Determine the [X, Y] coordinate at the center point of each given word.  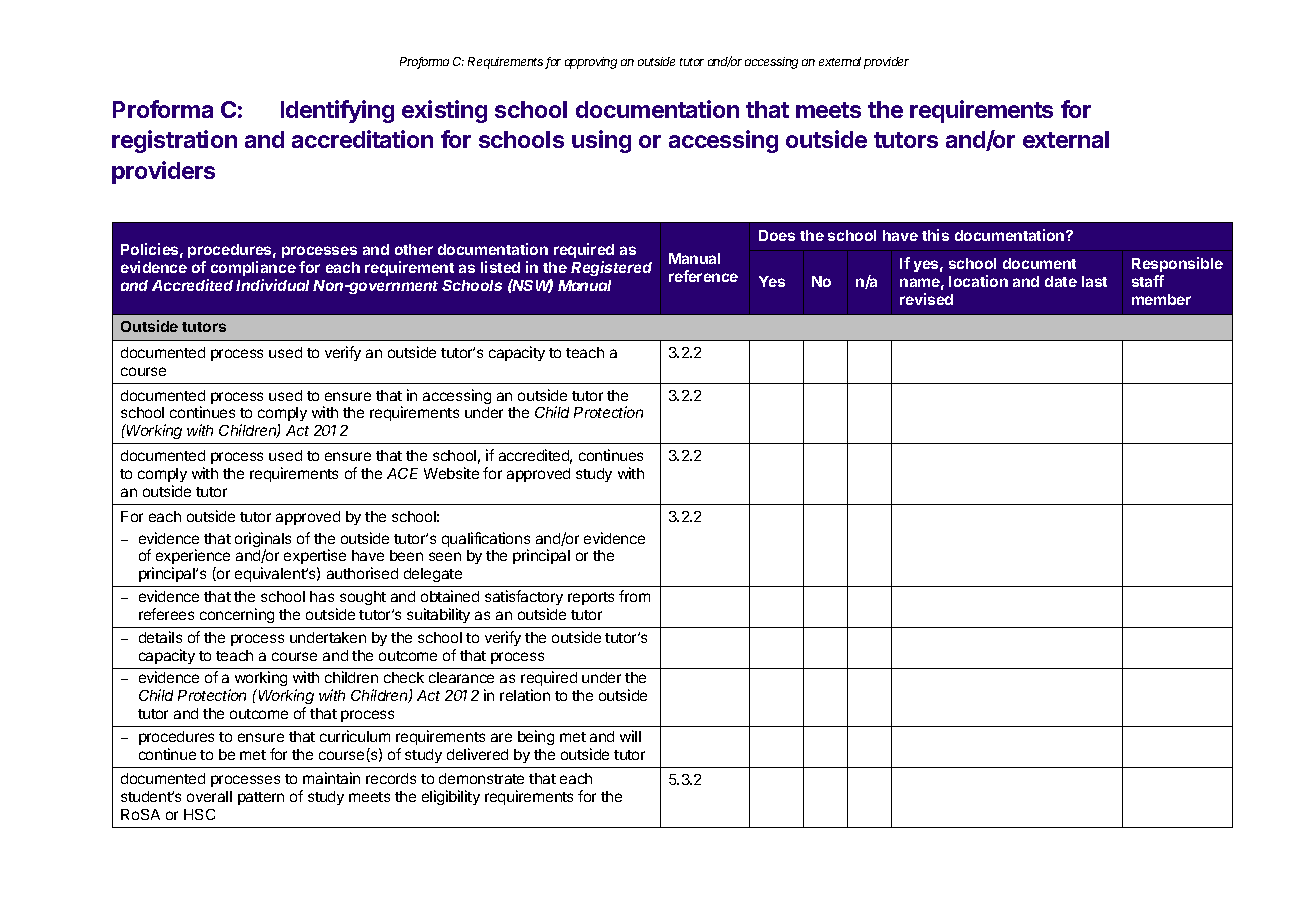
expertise [315, 558]
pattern [261, 798]
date [1061, 281]
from [634, 596]
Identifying [337, 111]
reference [703, 276]
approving [591, 63]
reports [591, 598]
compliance [253, 268]
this [935, 235]
